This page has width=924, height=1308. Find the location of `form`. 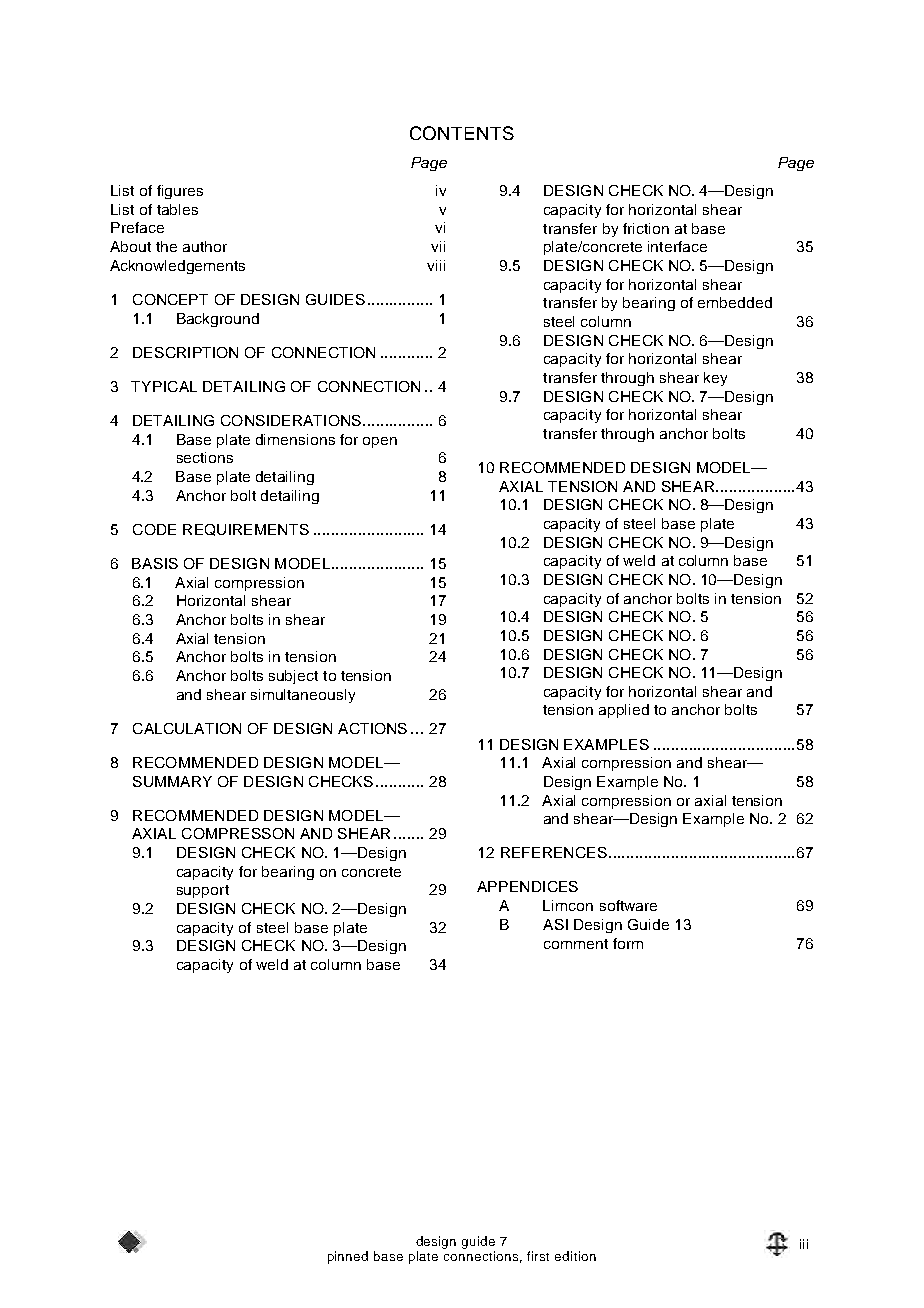

form is located at coordinates (628, 943).
